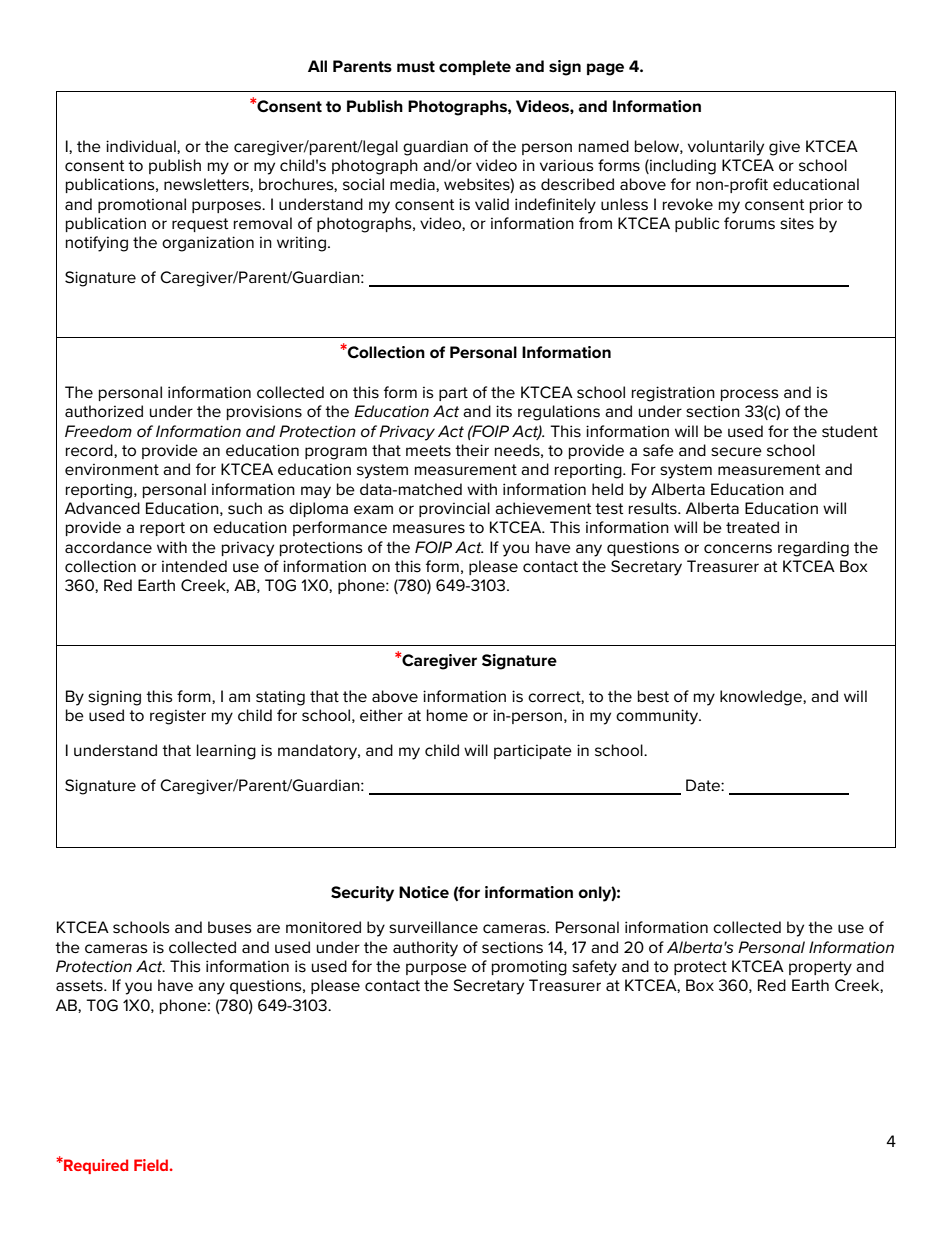 This document has height=1233, width=952. Describe the element at coordinates (230, 927) in the document. I see `buses` at that location.
